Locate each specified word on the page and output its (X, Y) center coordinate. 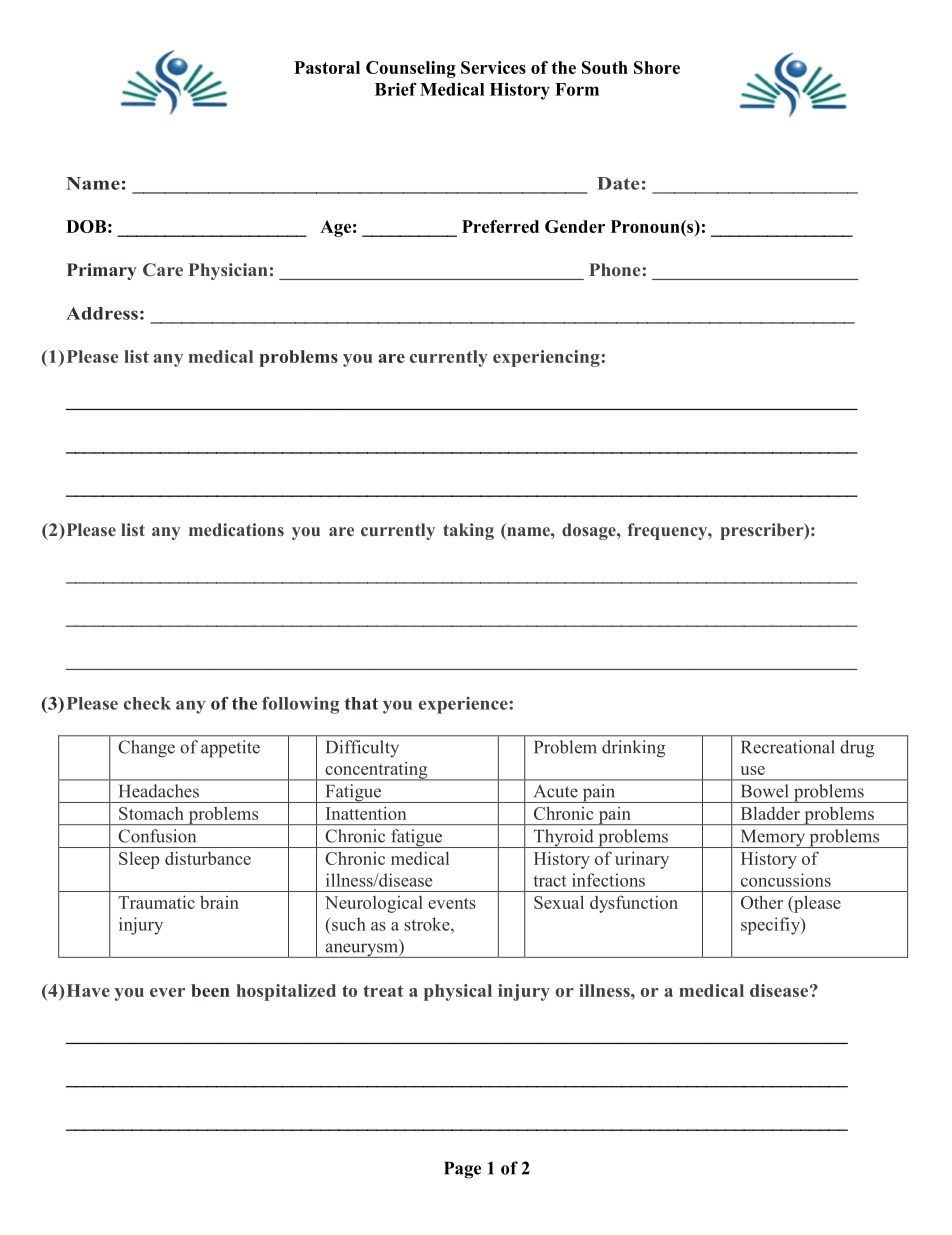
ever (167, 992)
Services (493, 67)
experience (463, 705)
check (147, 703)
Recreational (788, 747)
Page (462, 1170)
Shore (657, 67)
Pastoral (327, 67)
